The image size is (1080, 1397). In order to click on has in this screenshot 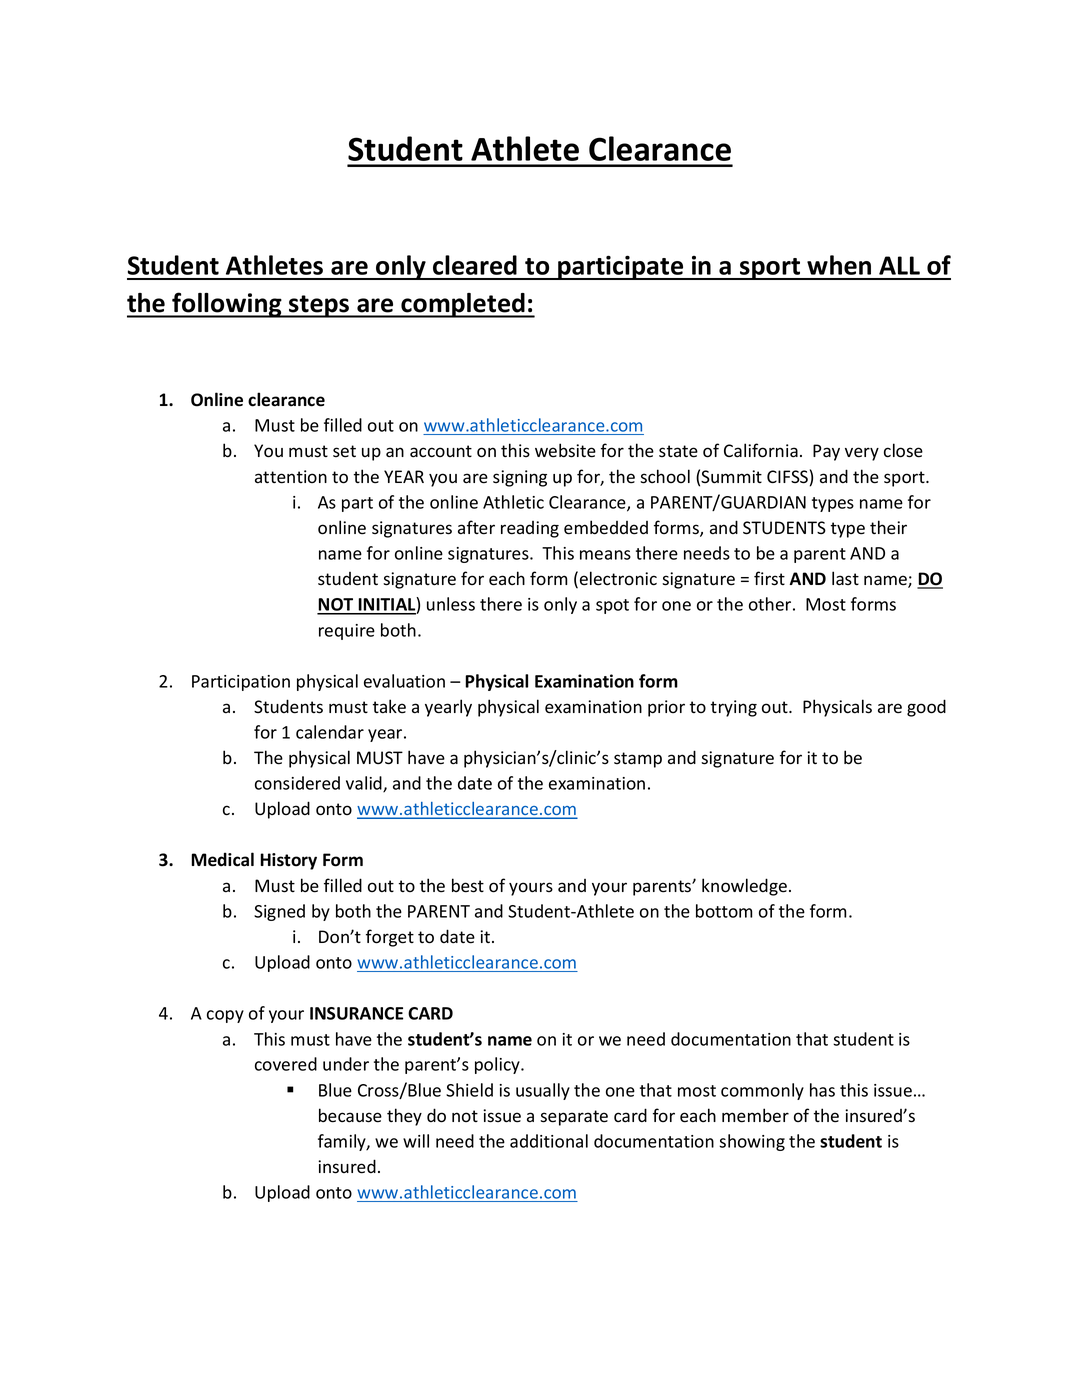, I will do `click(822, 1090)`.
